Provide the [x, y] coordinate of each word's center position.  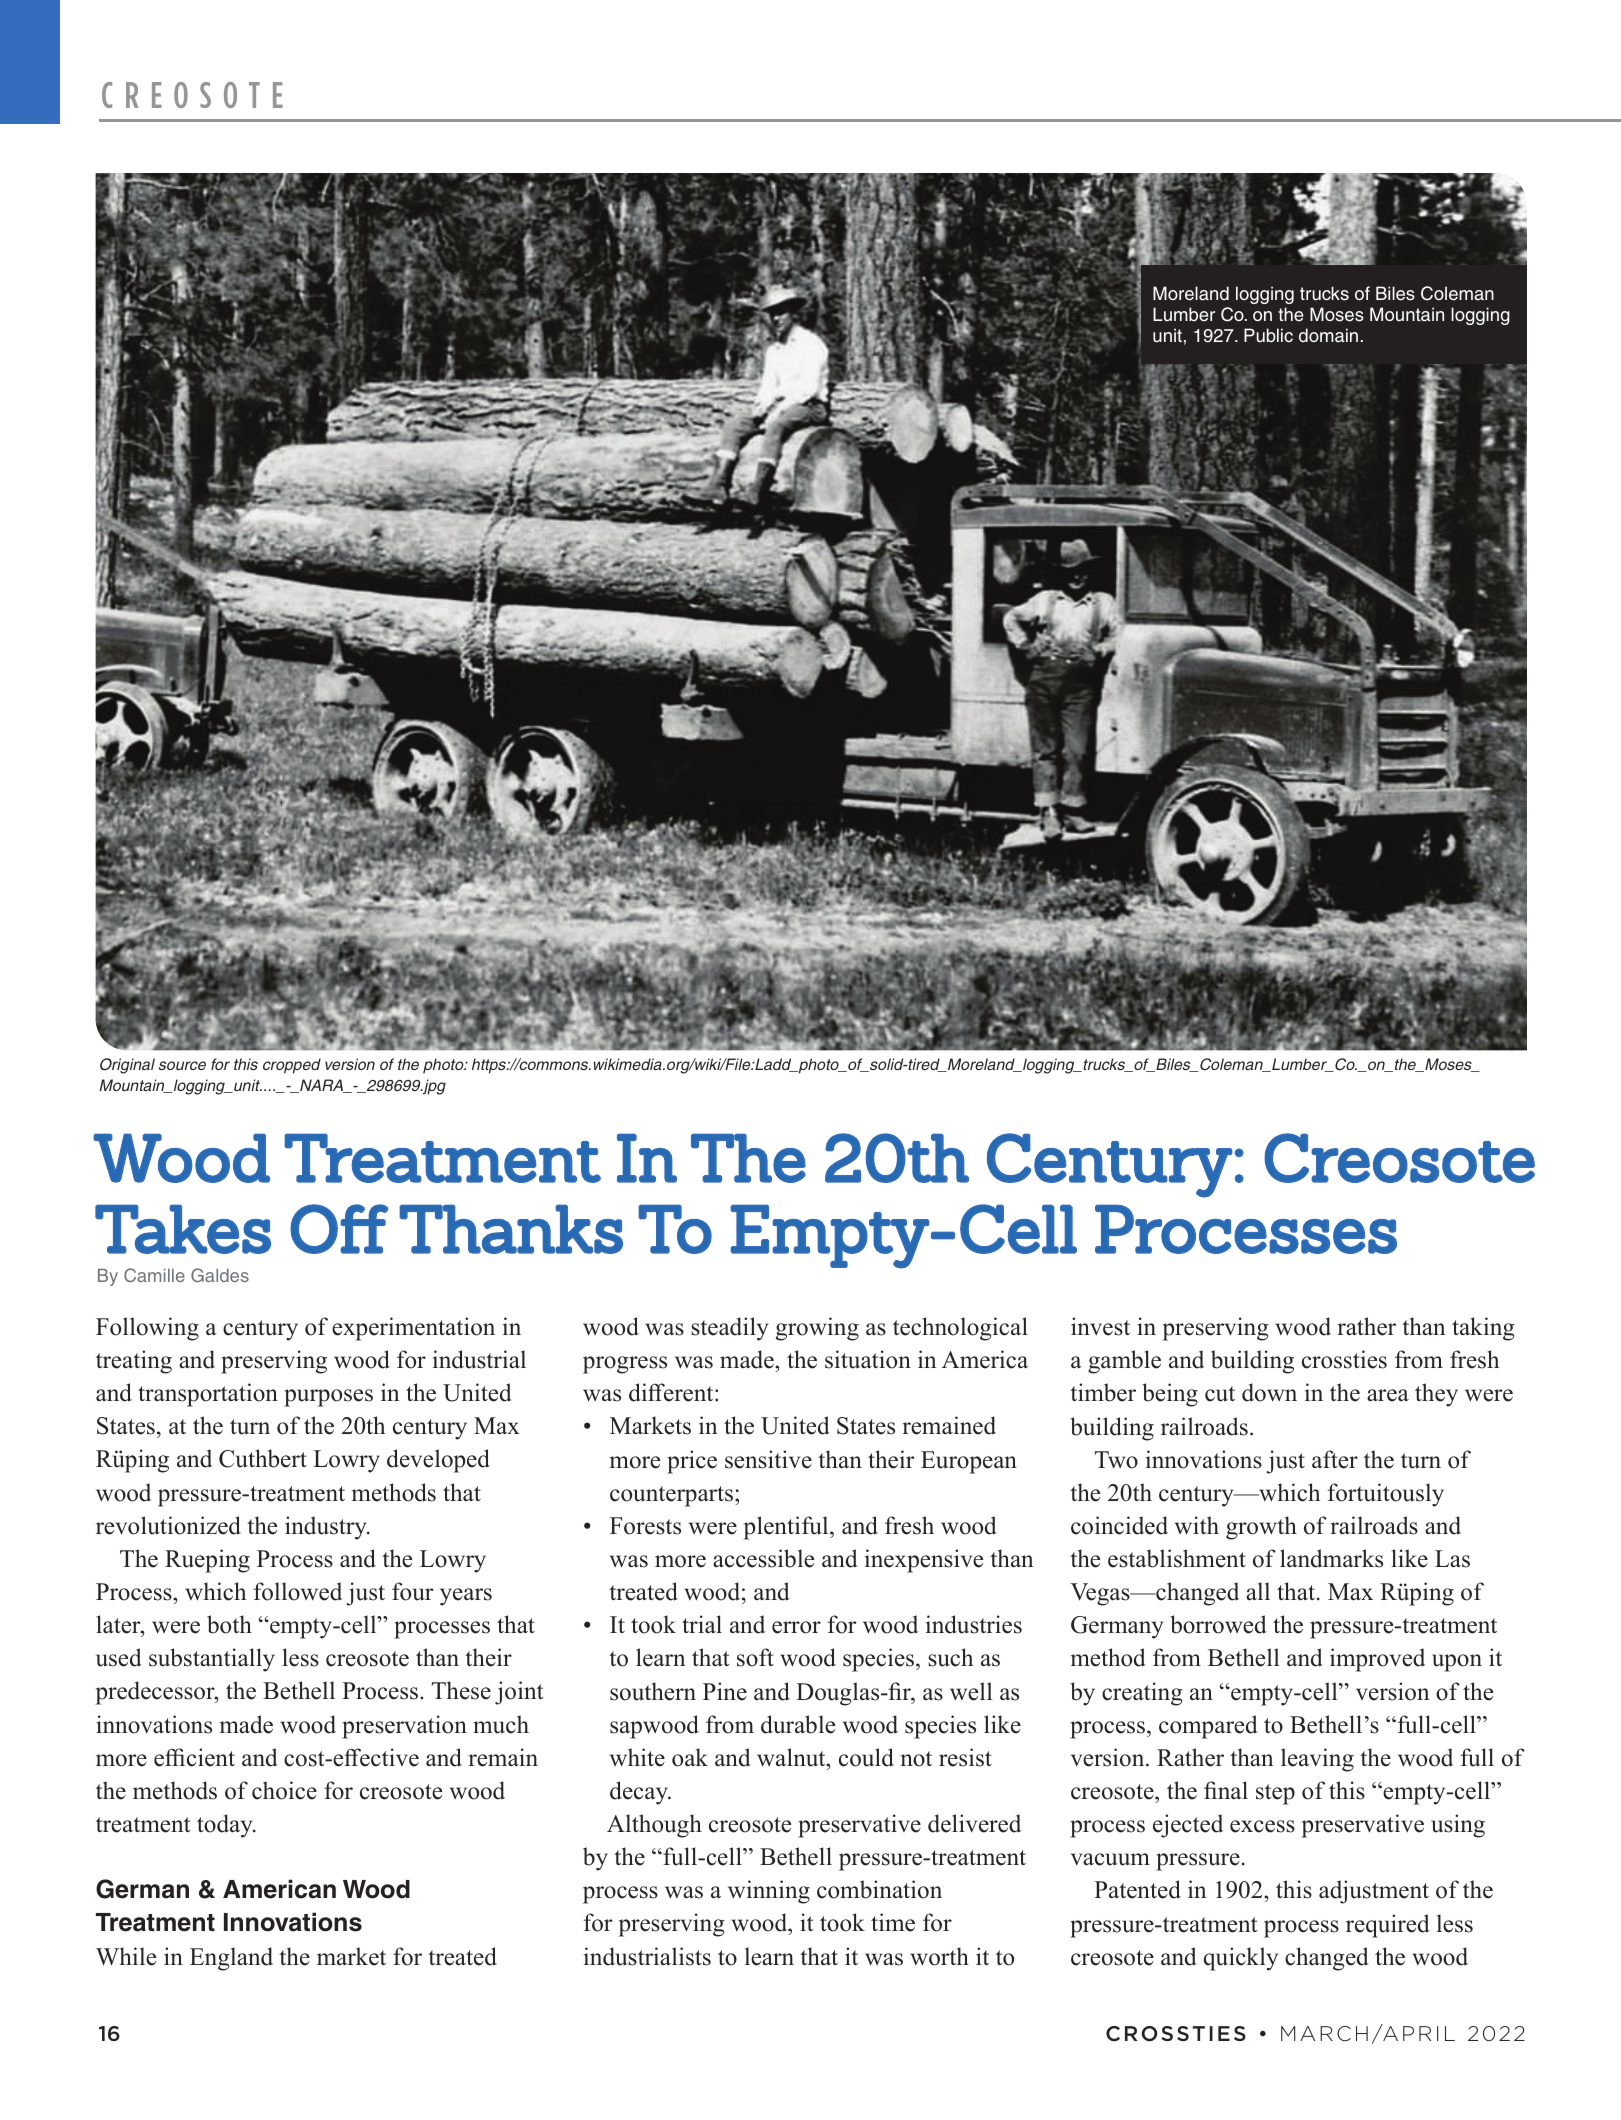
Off [339, 1229]
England [231, 1959]
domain [1328, 335]
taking [1483, 1329]
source [182, 1065]
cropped [292, 1066]
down [1269, 1392]
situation [868, 1359]
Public [1268, 335]
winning [769, 1892]
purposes [328, 1398]
